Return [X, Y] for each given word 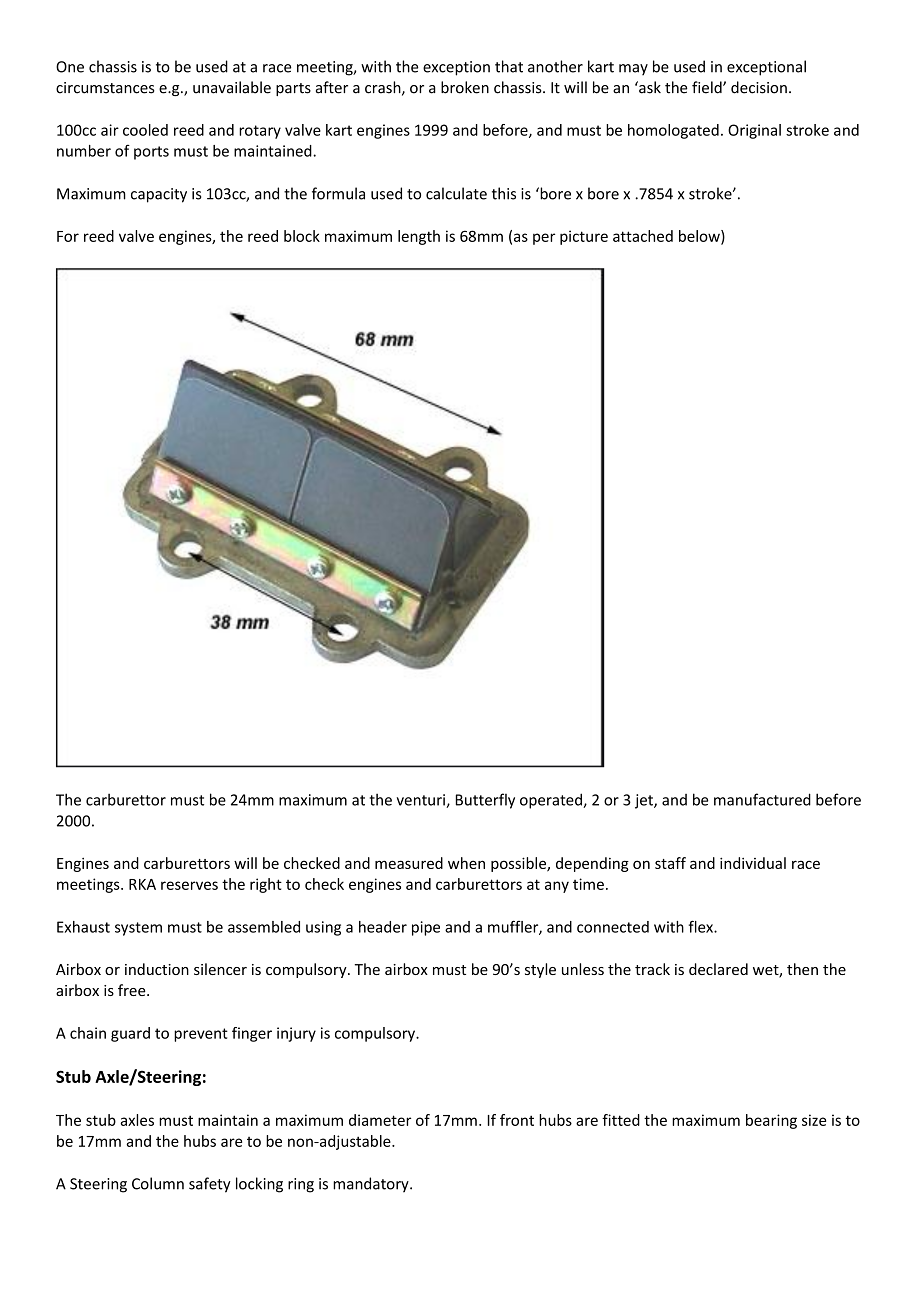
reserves [189, 885]
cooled [145, 130]
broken [465, 87]
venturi [422, 801]
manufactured [762, 799]
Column [158, 1183]
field [708, 87]
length [419, 237]
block [302, 236]
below [700, 237]
